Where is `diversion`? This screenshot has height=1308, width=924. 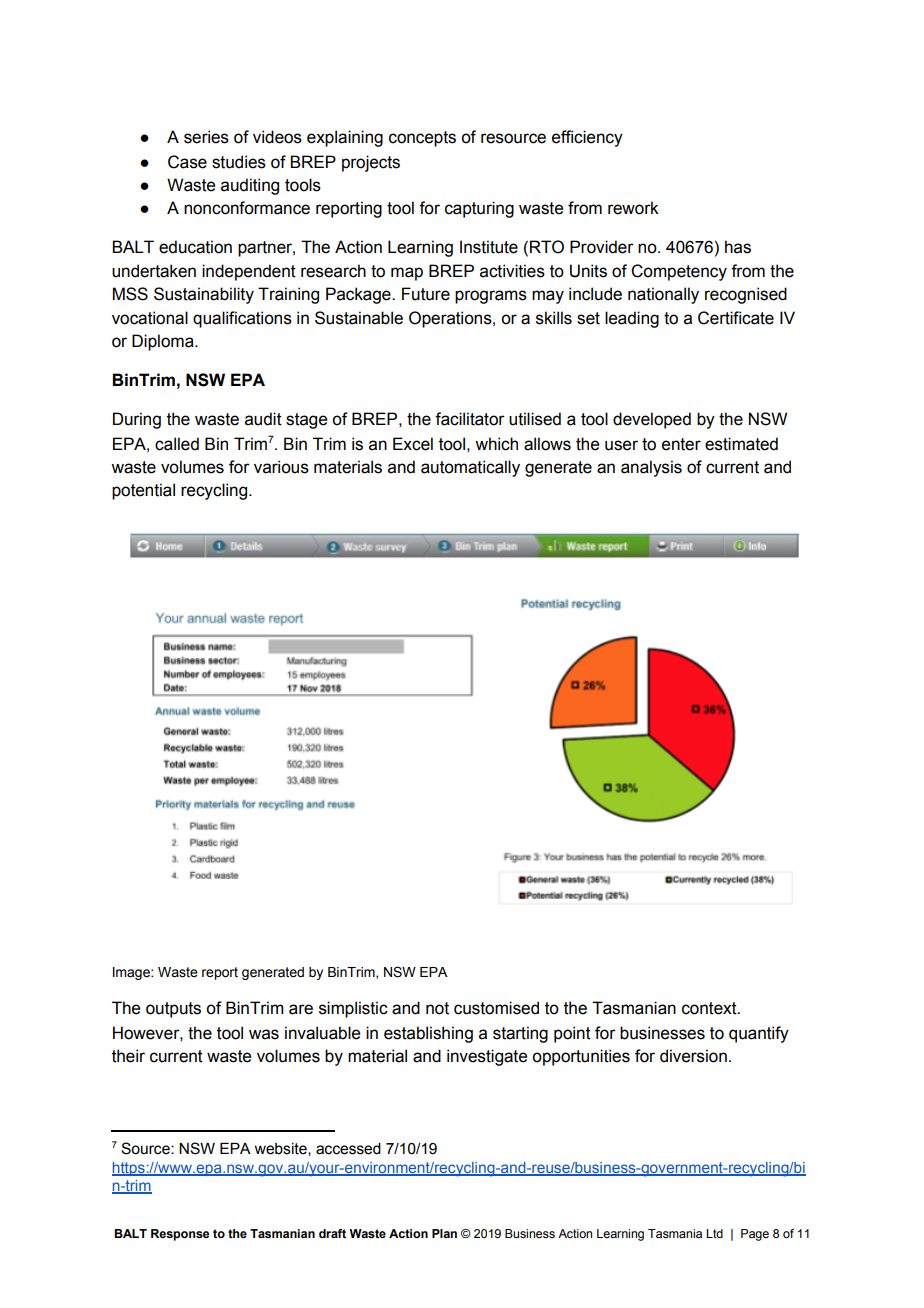
diversion is located at coordinates (693, 1056).
